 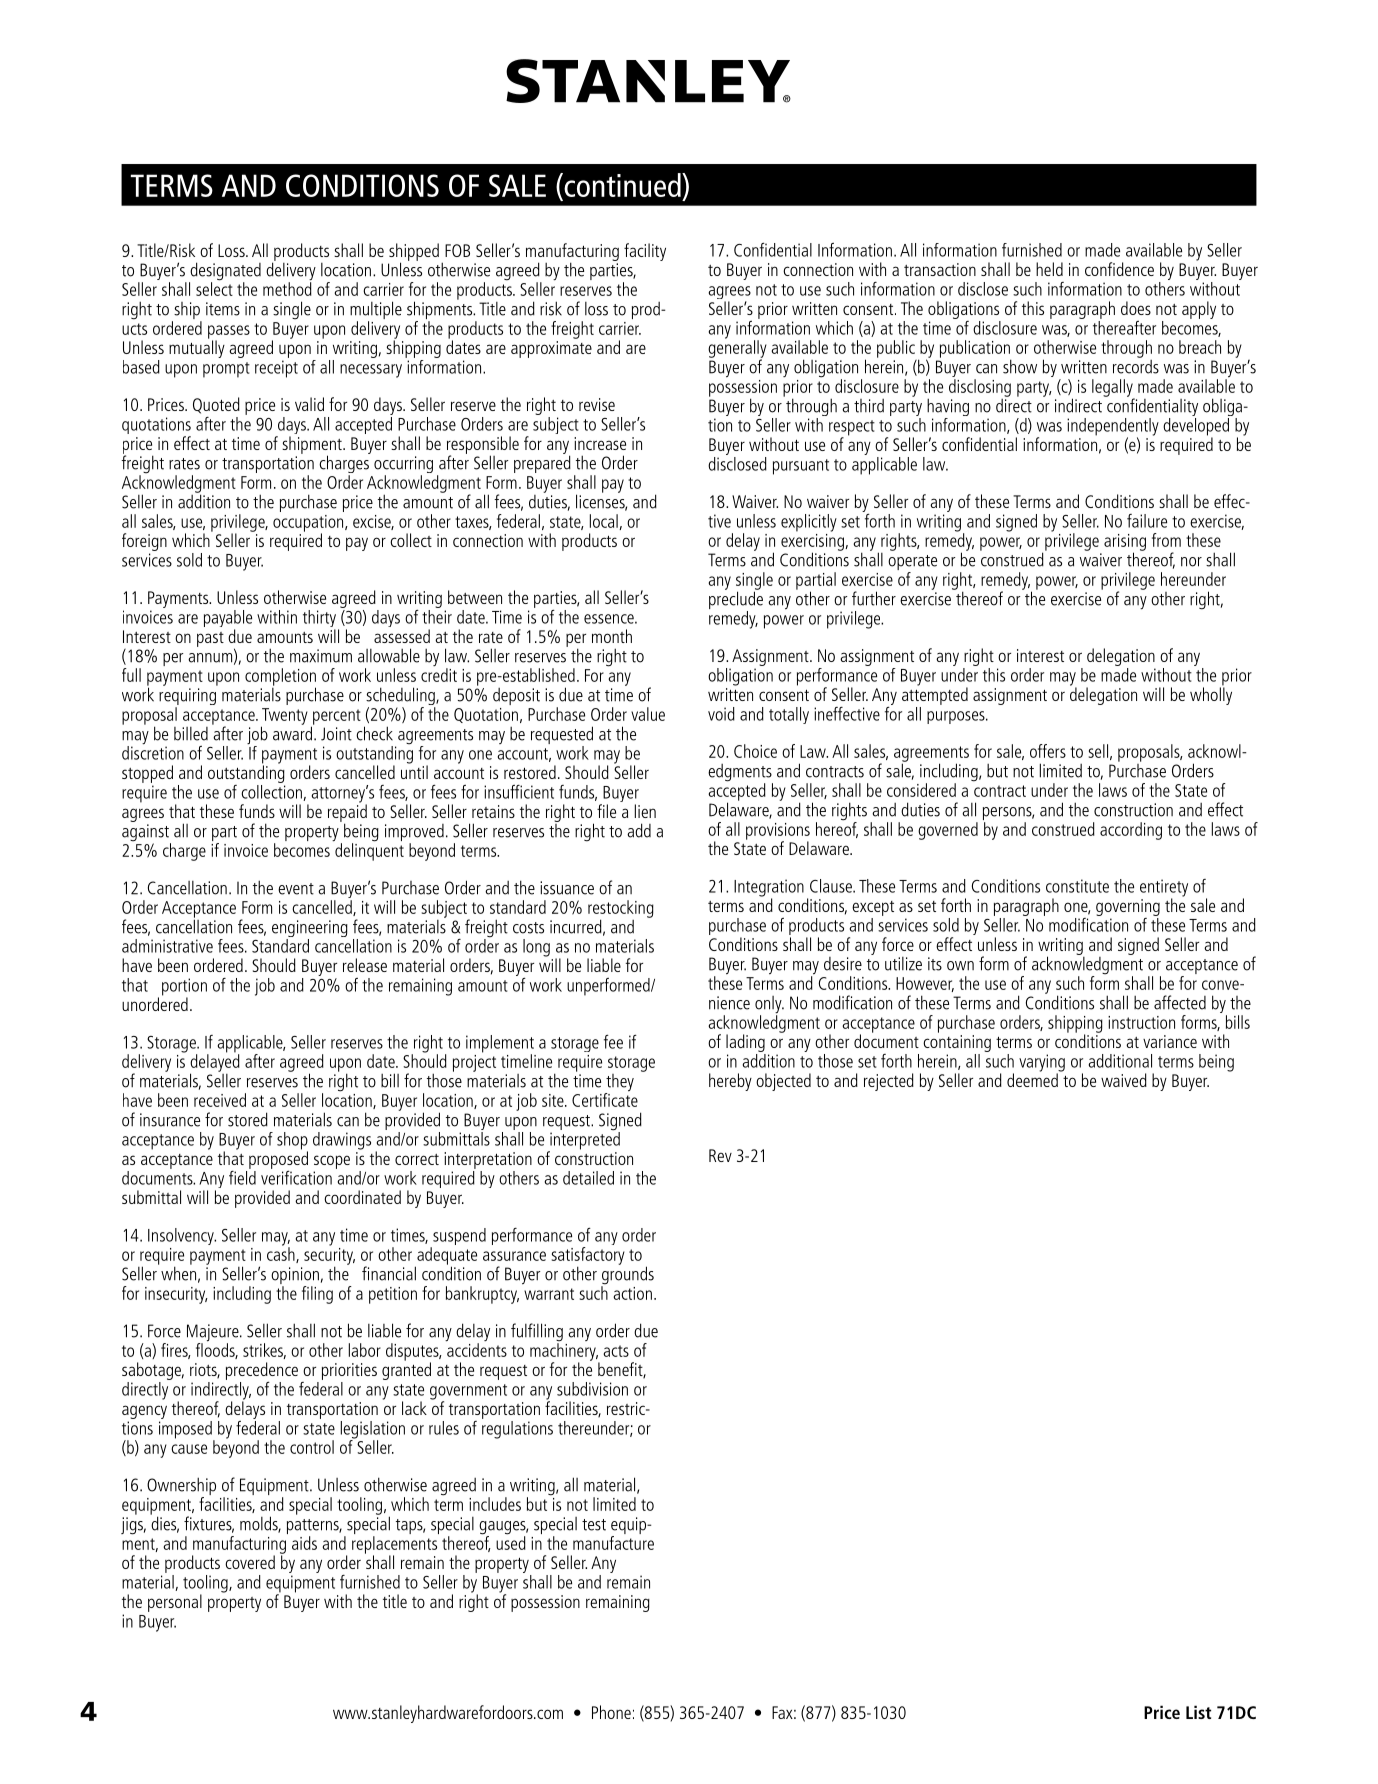 I want to click on arising, so click(x=1125, y=543).
